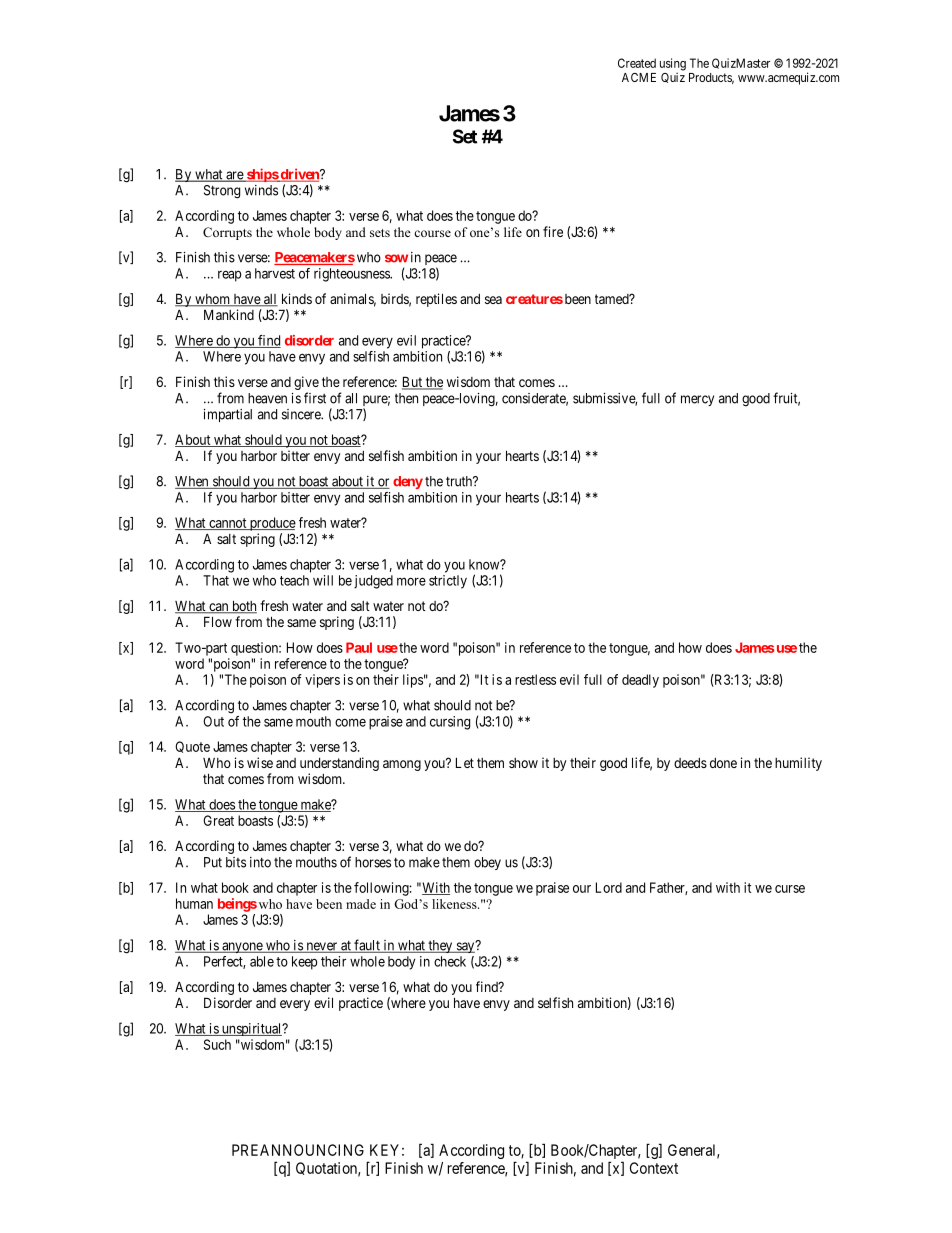 This screenshot has width=952, height=1233. Describe the element at coordinates (637, 63) in the screenshot. I see `Created` at that location.
